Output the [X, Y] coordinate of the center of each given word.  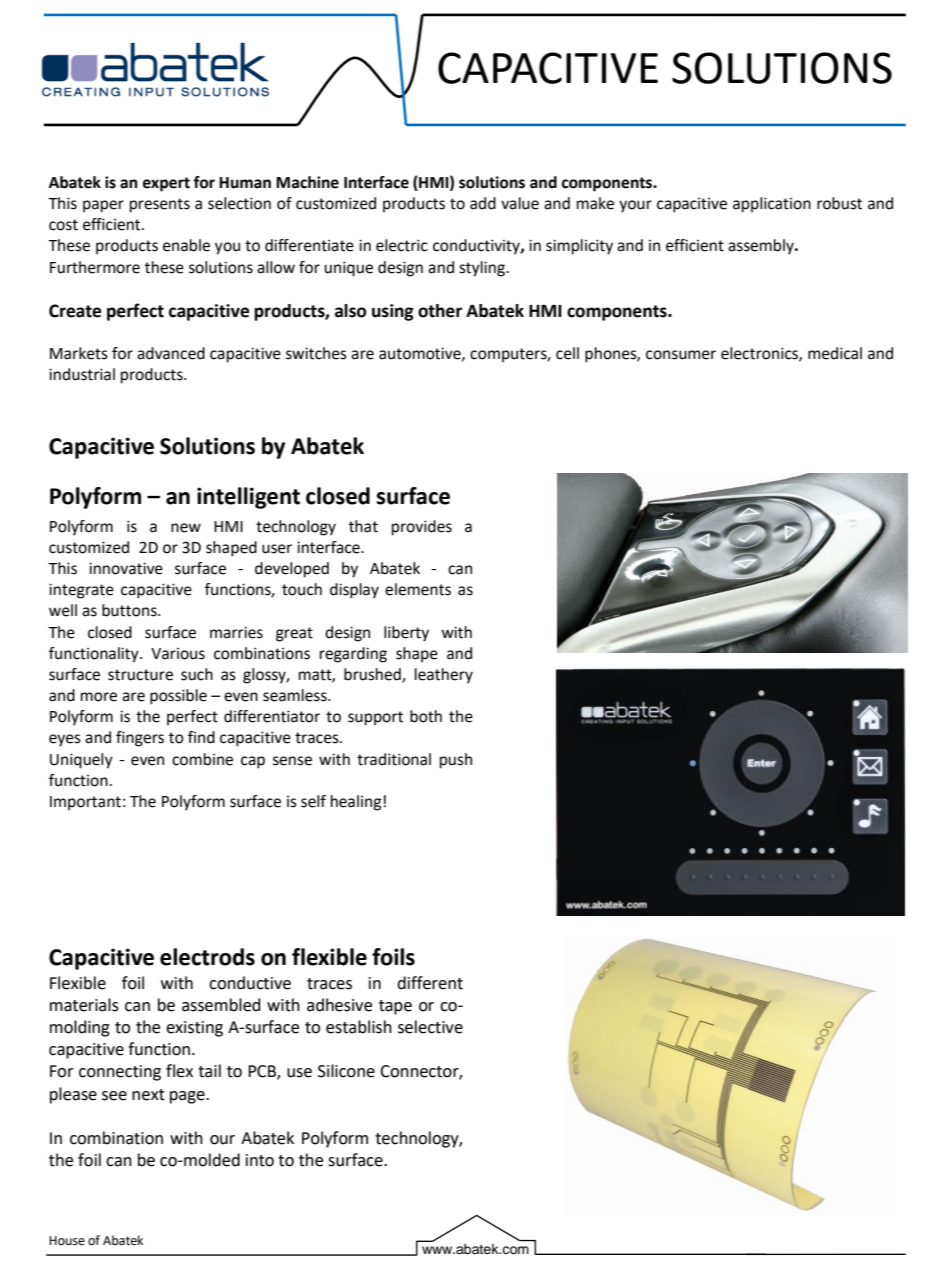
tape [395, 1007]
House [67, 1241]
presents [160, 205]
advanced [171, 353]
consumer [681, 355]
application [772, 205]
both [426, 716]
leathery [444, 676]
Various [178, 654]
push [456, 761]
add [483, 203]
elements [418, 589]
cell [567, 353]
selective [430, 1027]
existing [194, 1029]
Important [85, 803]
